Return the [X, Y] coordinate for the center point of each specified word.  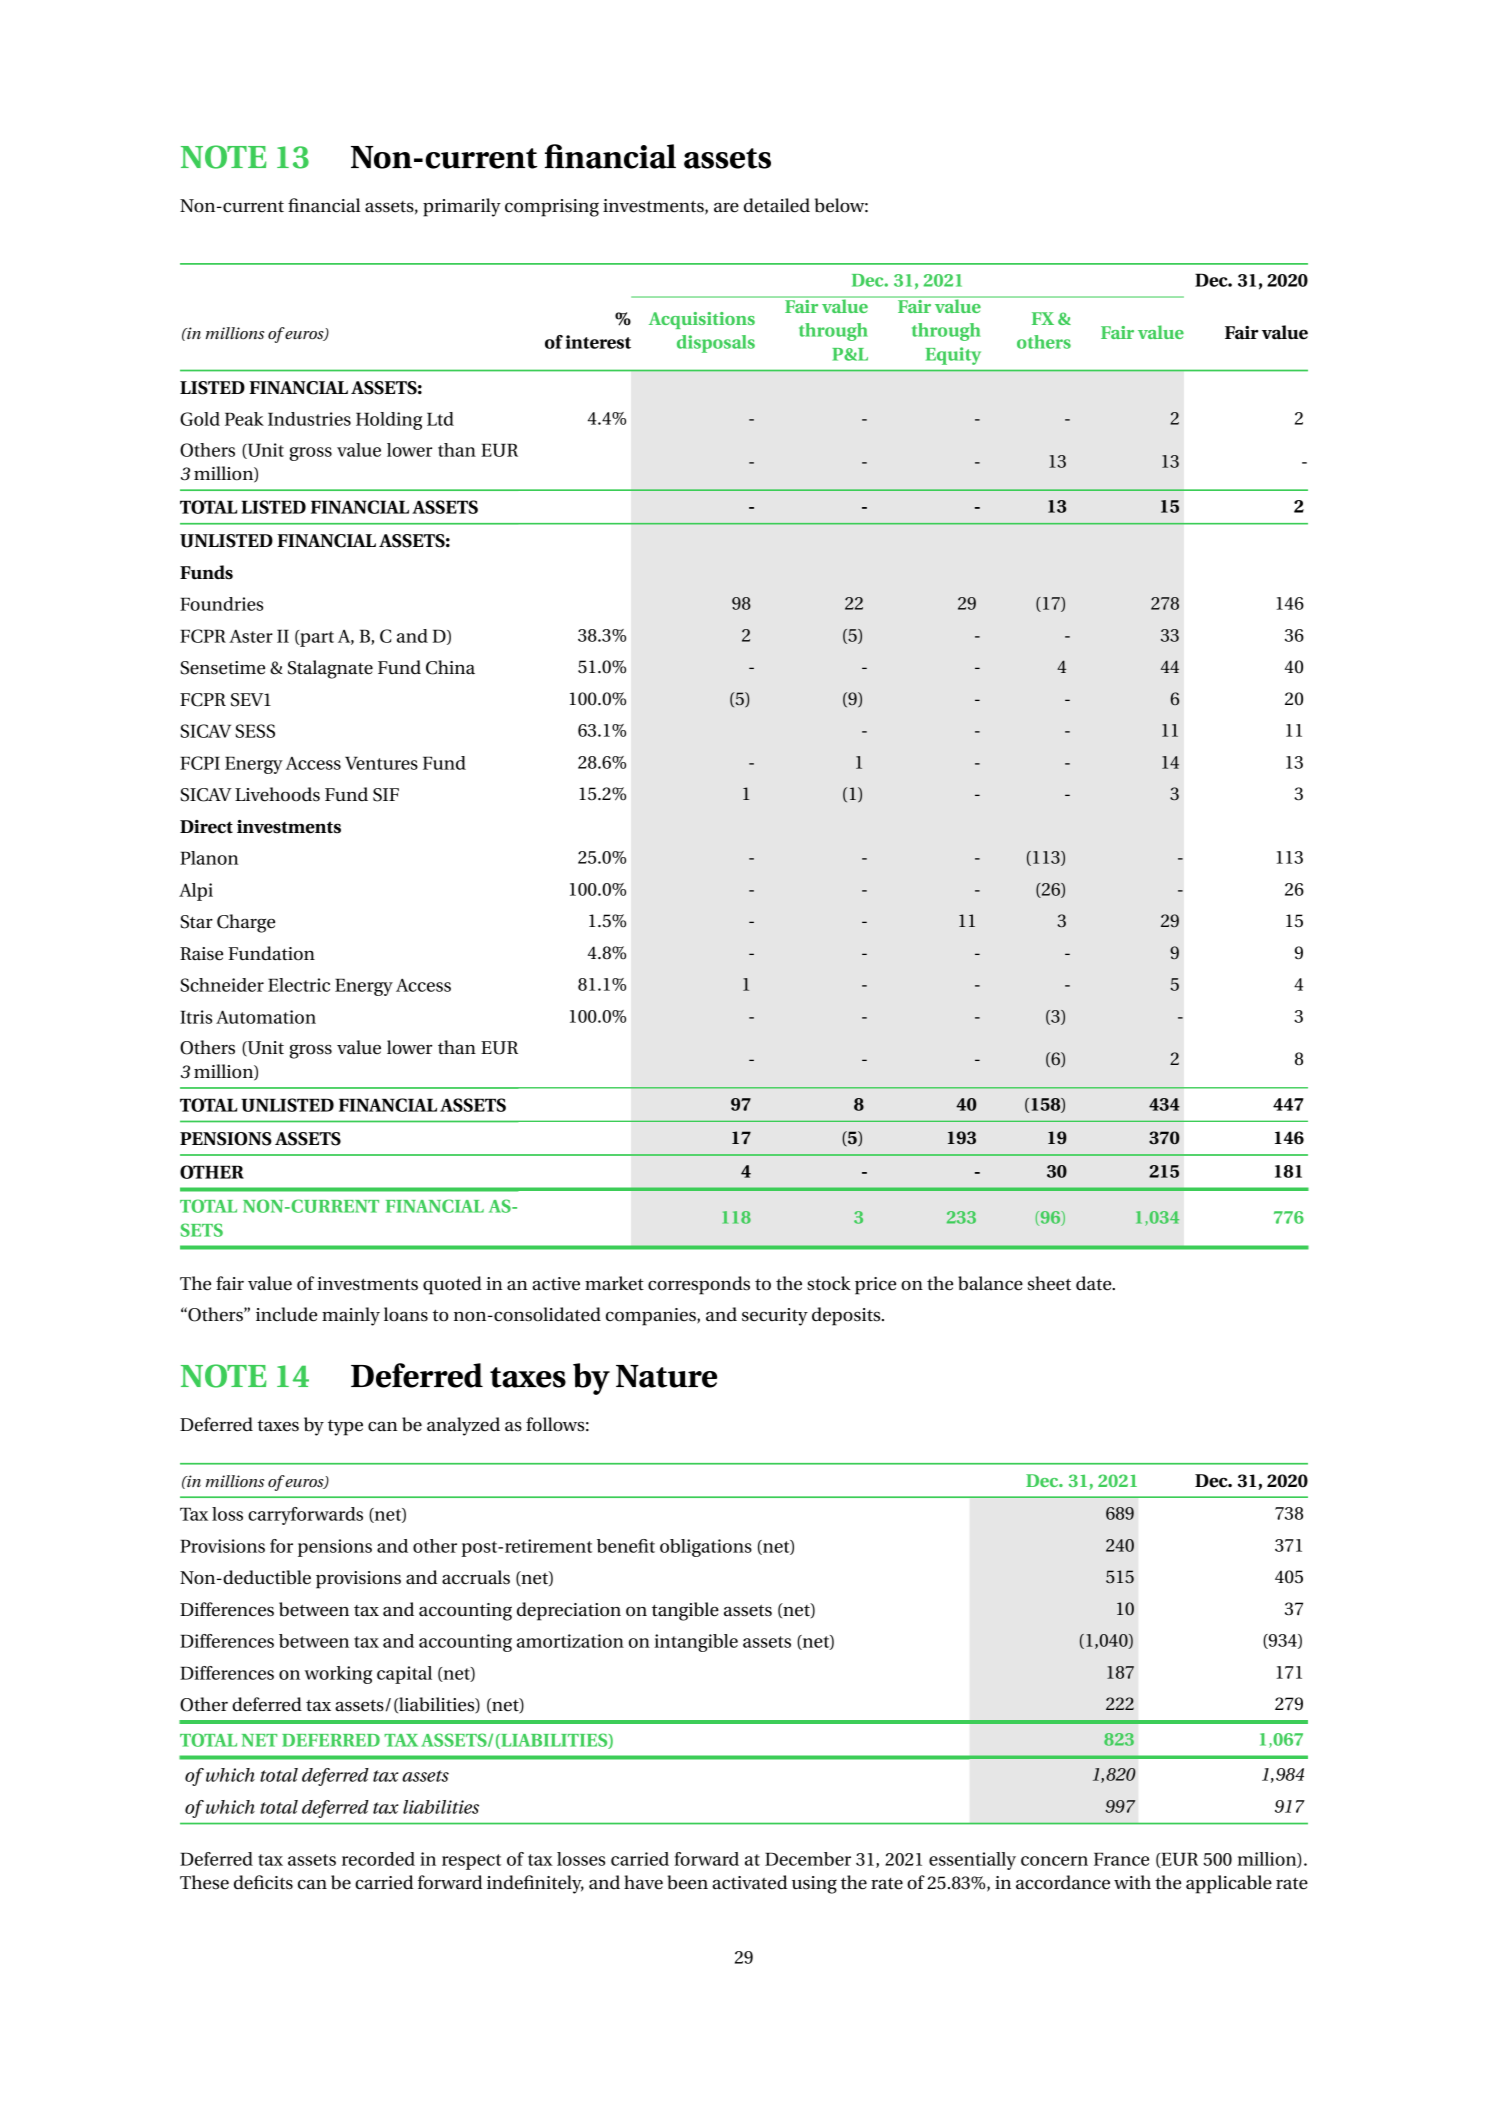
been [687, 1882]
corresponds [699, 1285]
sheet [1049, 1283]
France [1121, 1859]
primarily [462, 207]
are [726, 207]
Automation [266, 1017]
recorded [378, 1859]
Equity [953, 356]
